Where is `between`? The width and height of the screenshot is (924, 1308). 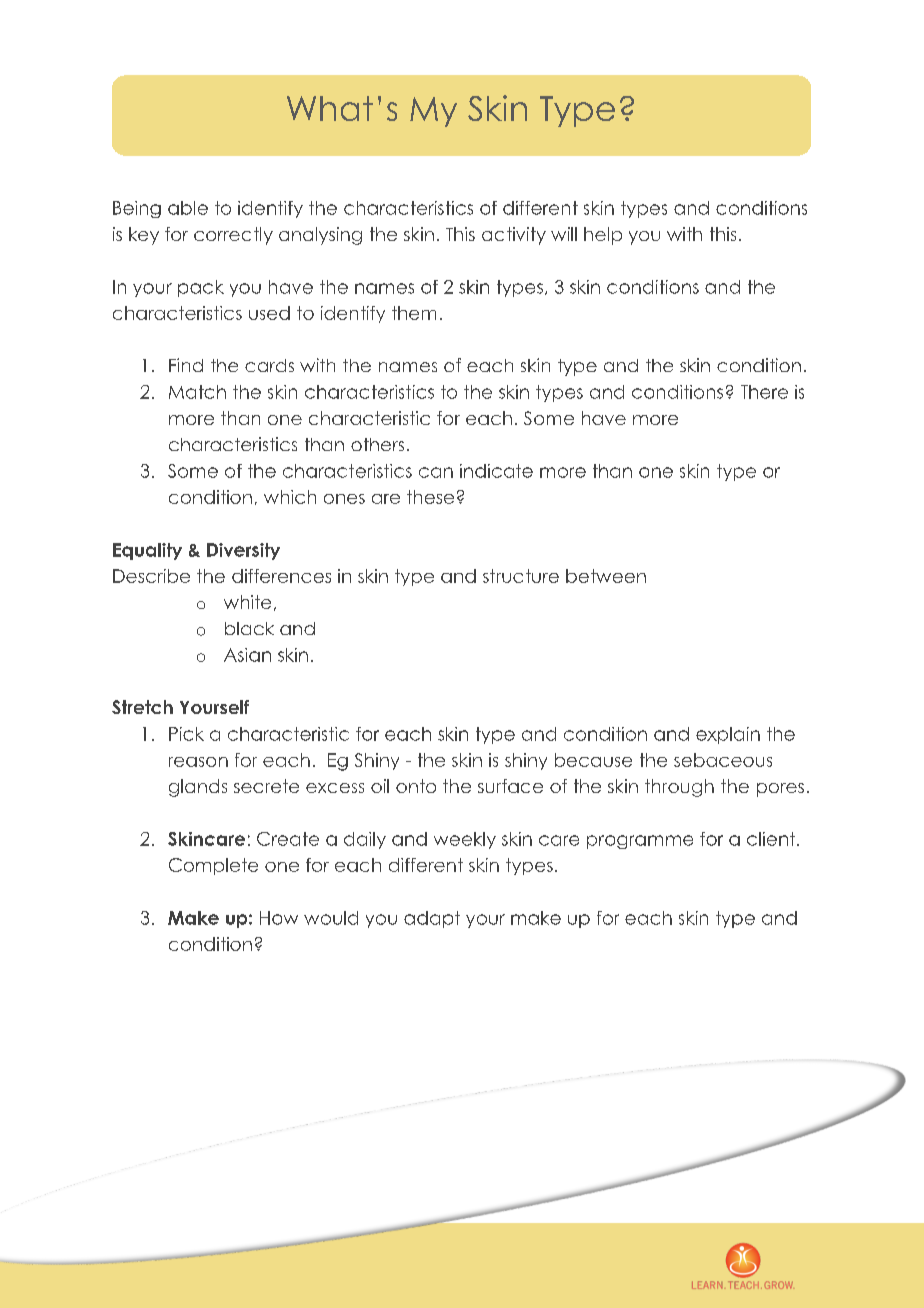 between is located at coordinates (606, 576).
